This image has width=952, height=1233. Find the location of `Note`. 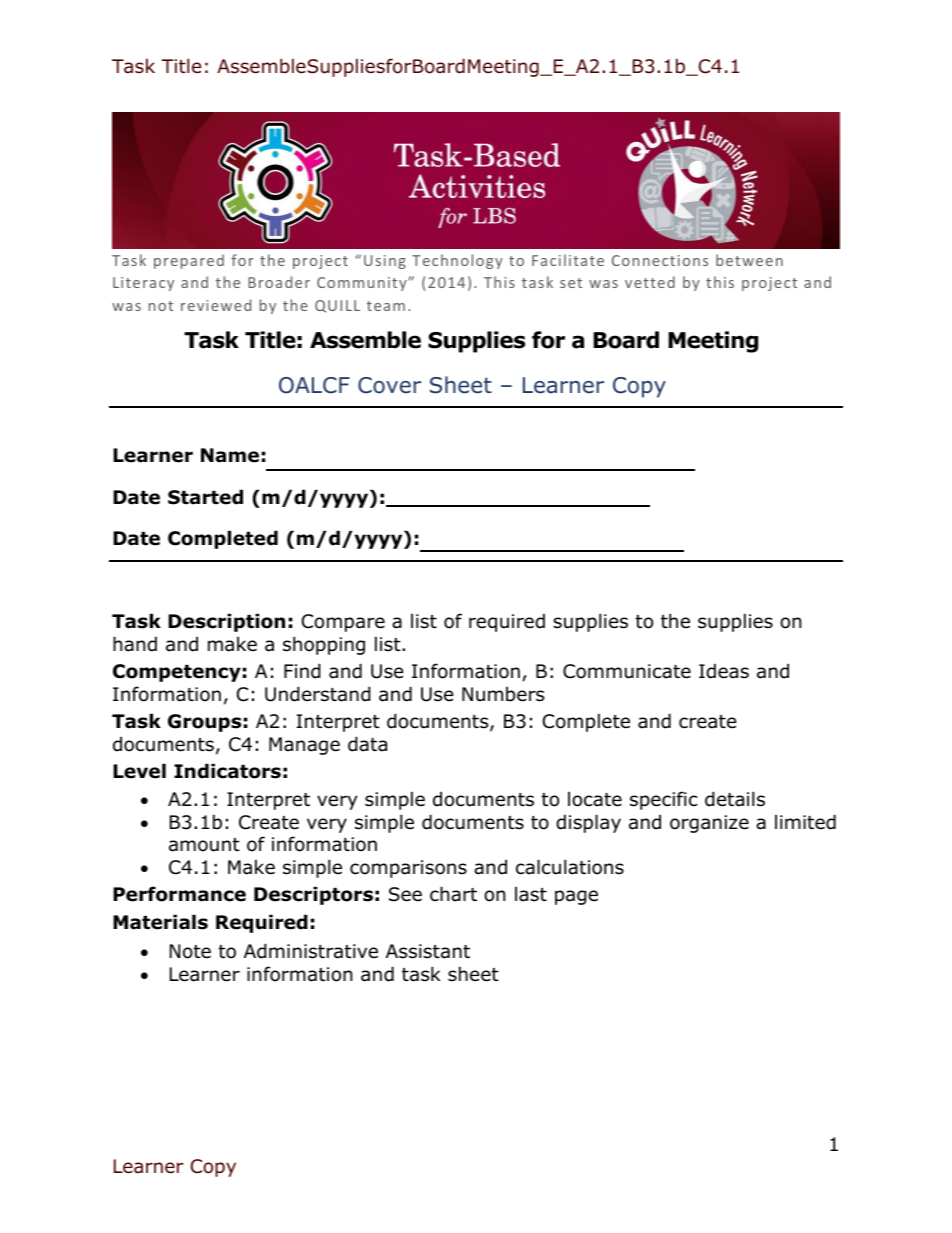

Note is located at coordinates (190, 951).
